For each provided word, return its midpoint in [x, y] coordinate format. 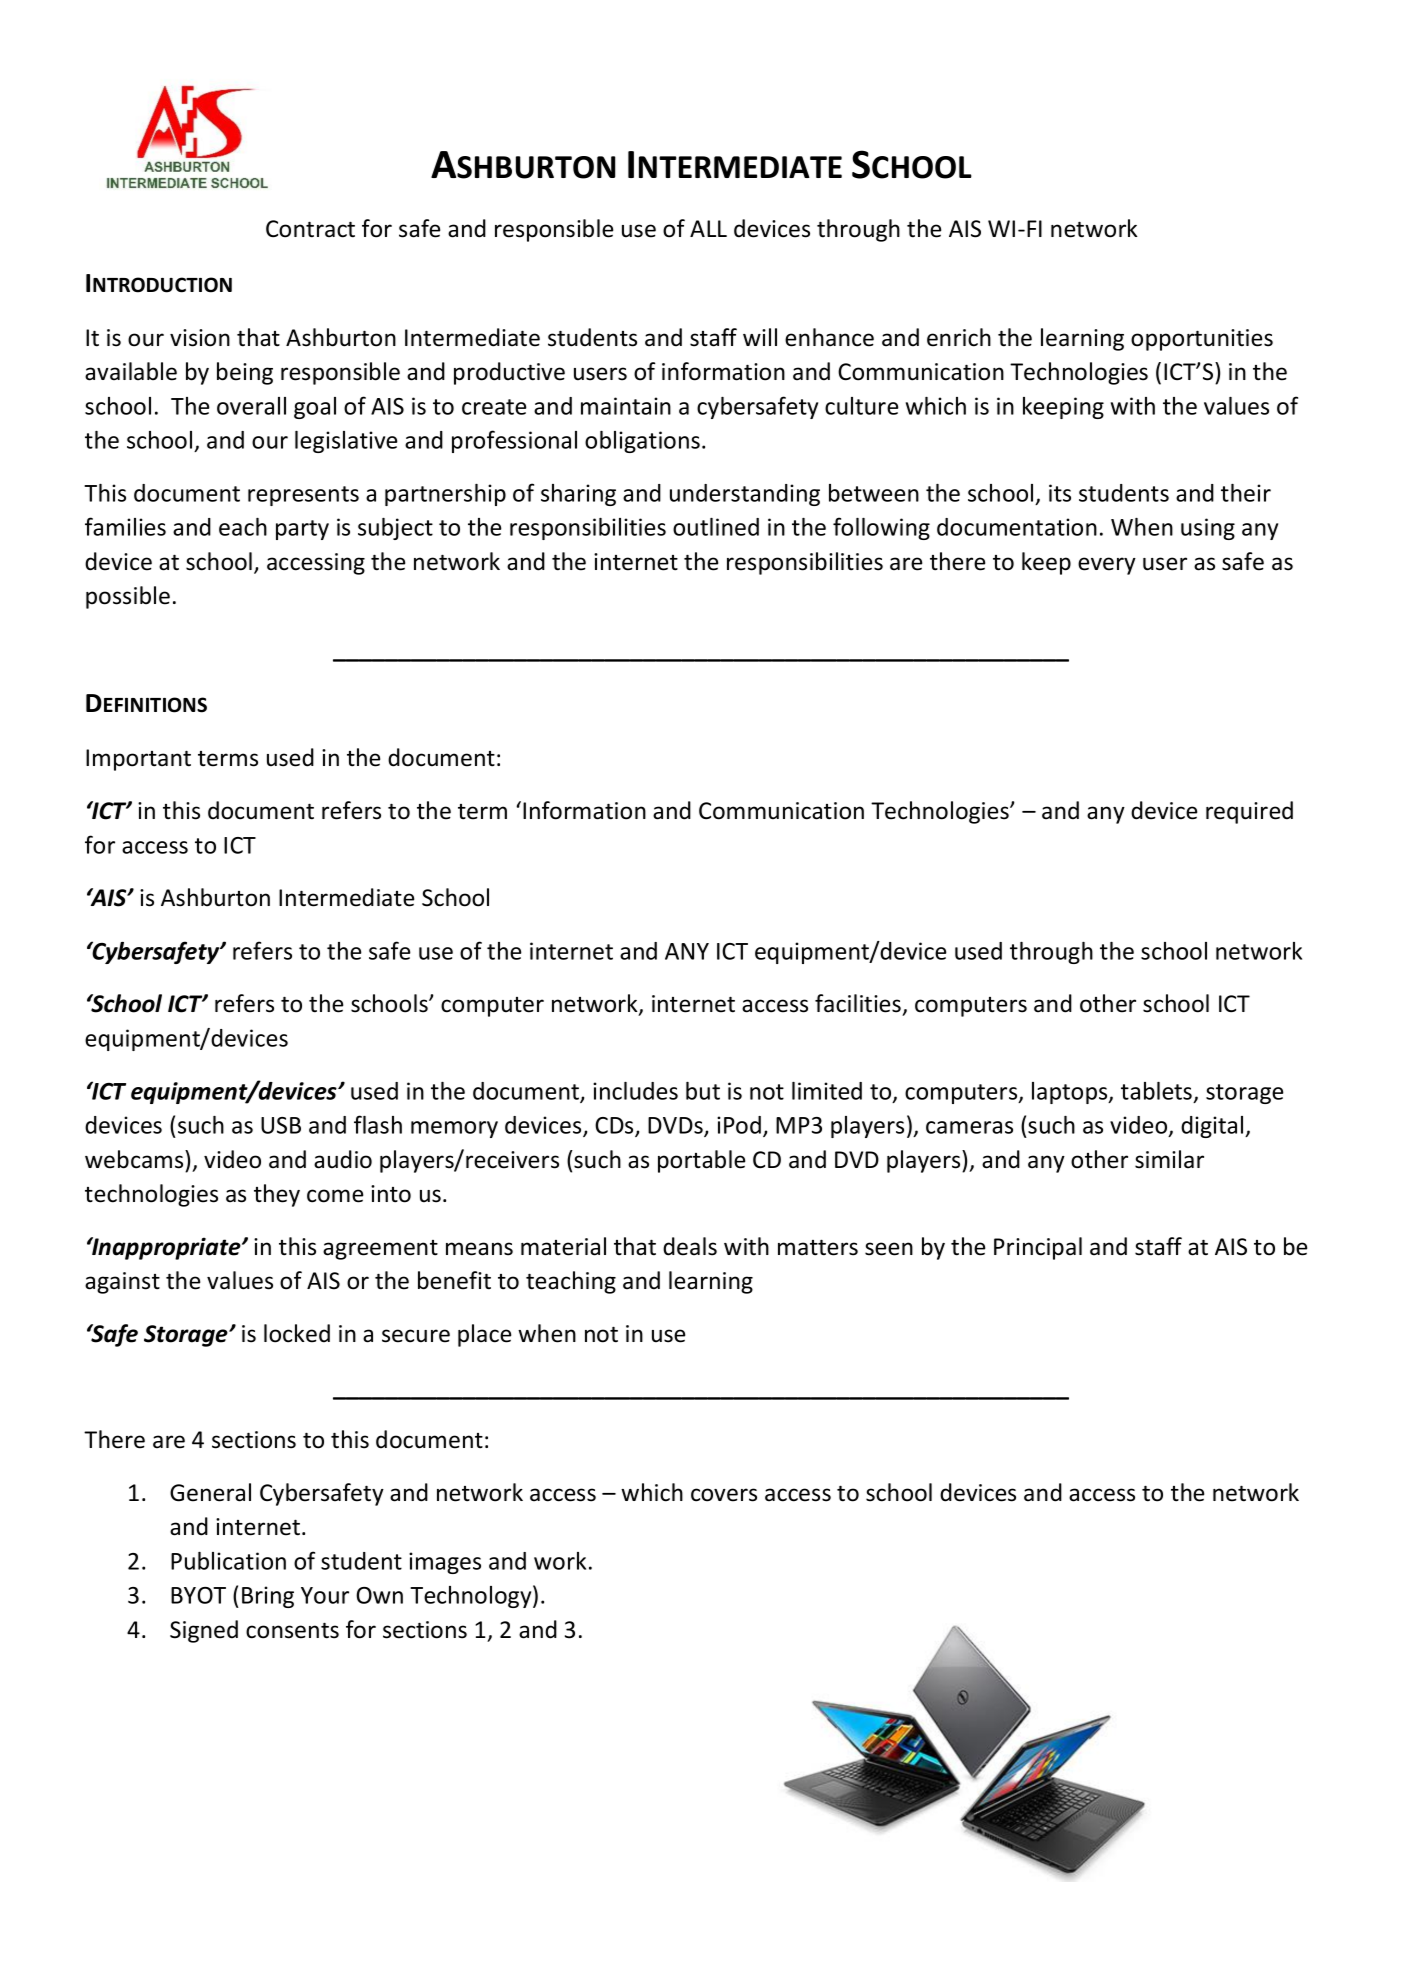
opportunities [1202, 340]
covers [724, 1495]
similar [1169, 1159]
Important [138, 760]
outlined [716, 527]
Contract [310, 229]
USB [281, 1125]
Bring [268, 1597]
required [1249, 812]
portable [701, 1161]
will [760, 337]
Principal [1038, 1248]
